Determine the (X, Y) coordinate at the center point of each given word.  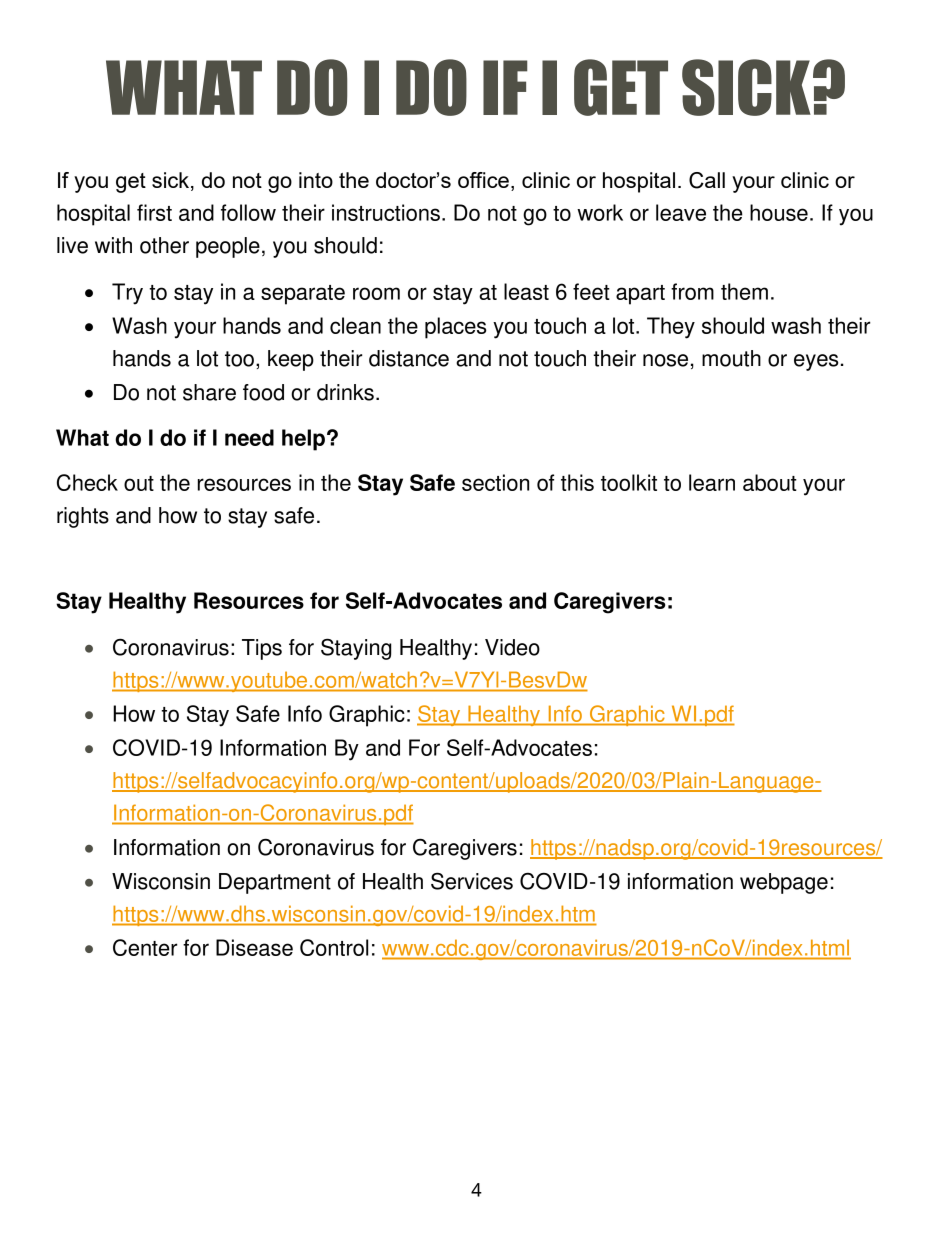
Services (472, 881)
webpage (784, 883)
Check (87, 482)
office (483, 180)
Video (512, 647)
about (770, 482)
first (154, 212)
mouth (731, 358)
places (456, 328)
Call (707, 180)
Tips (262, 649)
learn (712, 482)
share (209, 392)
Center (145, 947)
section (495, 482)
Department (275, 883)
